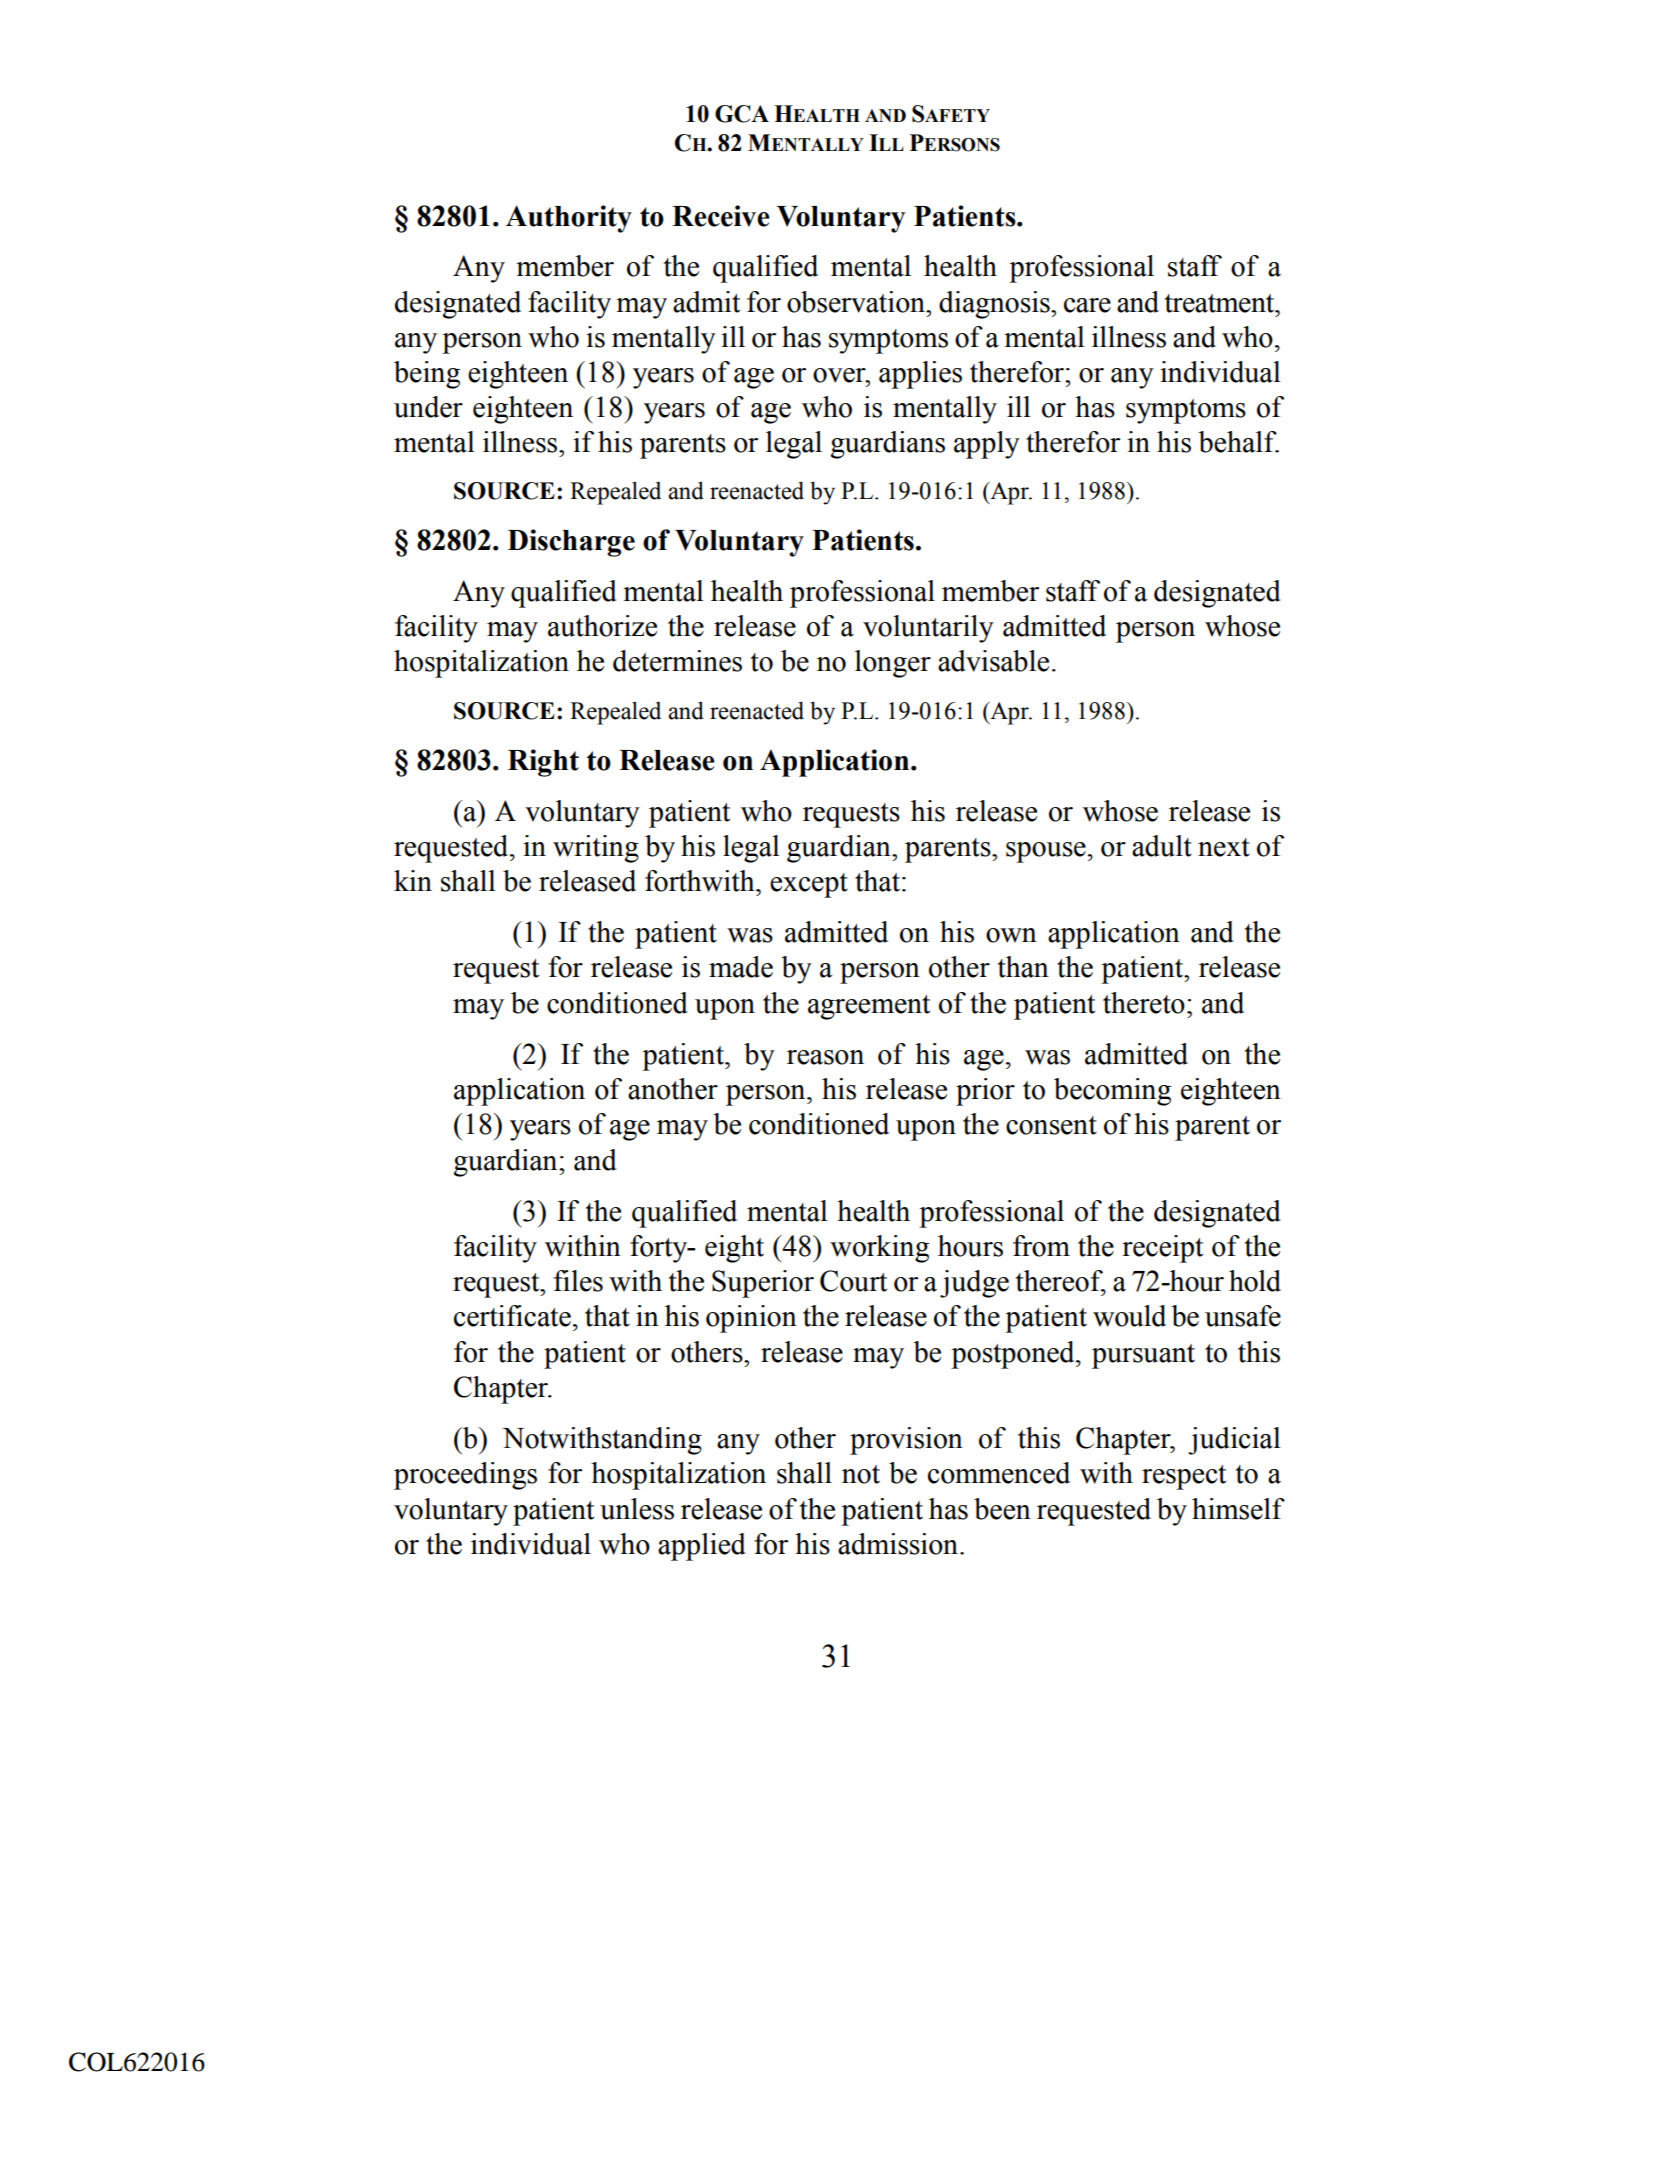 Image resolution: width=1675 pixels, height=2167 pixels. What do you see at coordinates (1184, 1477) in the screenshot?
I see `respect` at bounding box center [1184, 1477].
